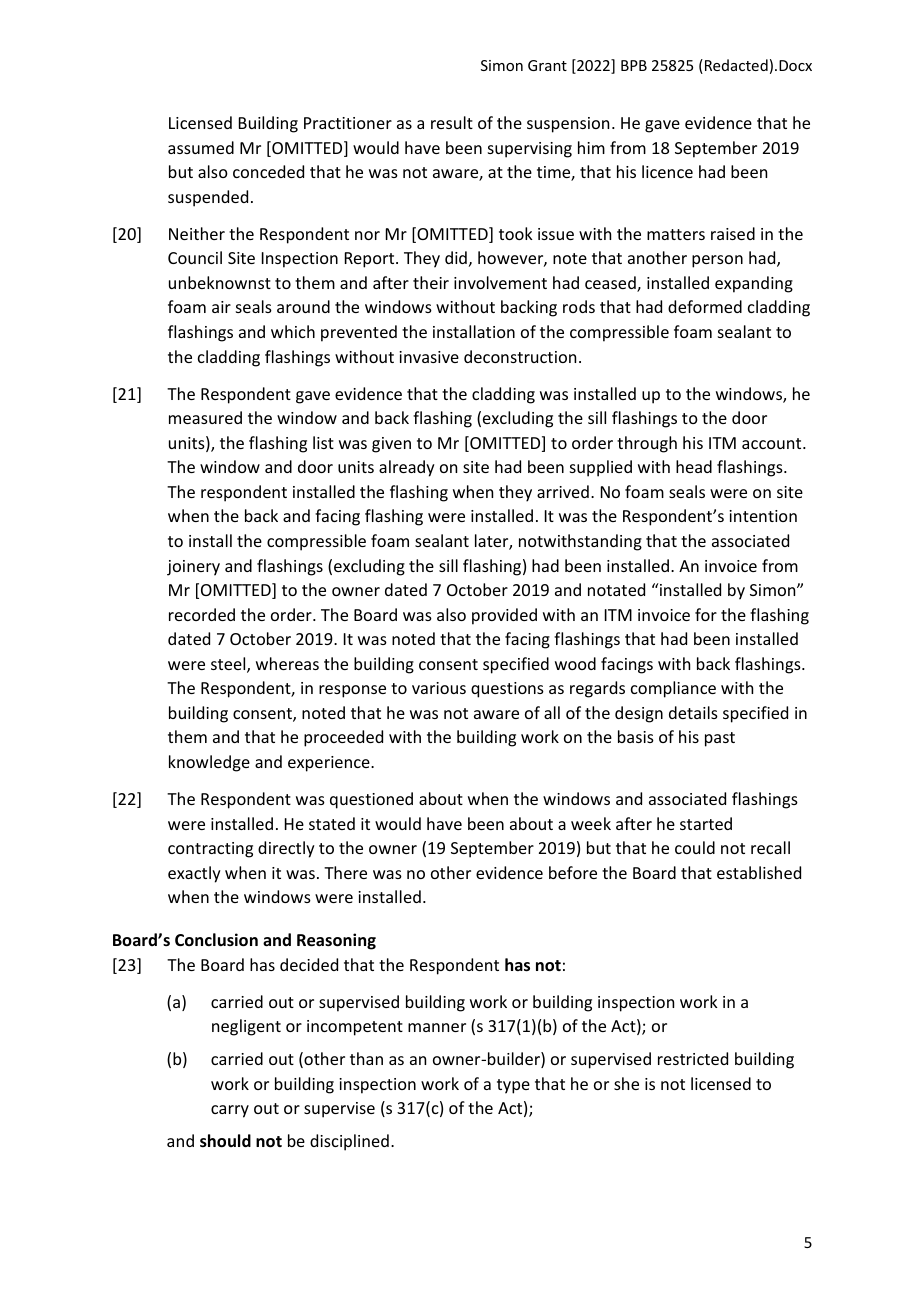  Describe the element at coordinates (507, 690) in the image. I see `questions` at that location.
